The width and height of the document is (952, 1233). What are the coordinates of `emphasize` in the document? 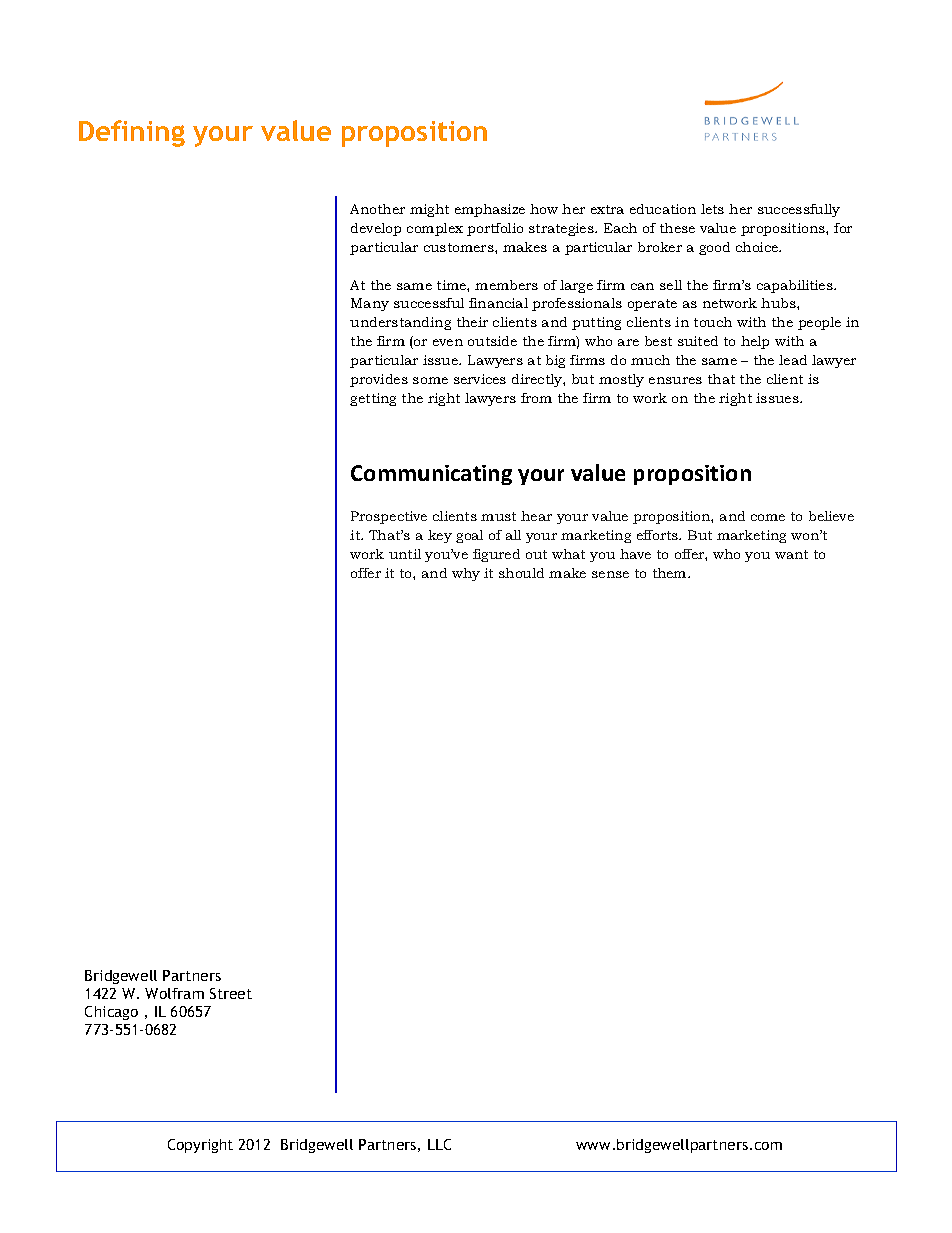 It's located at (490, 210).
